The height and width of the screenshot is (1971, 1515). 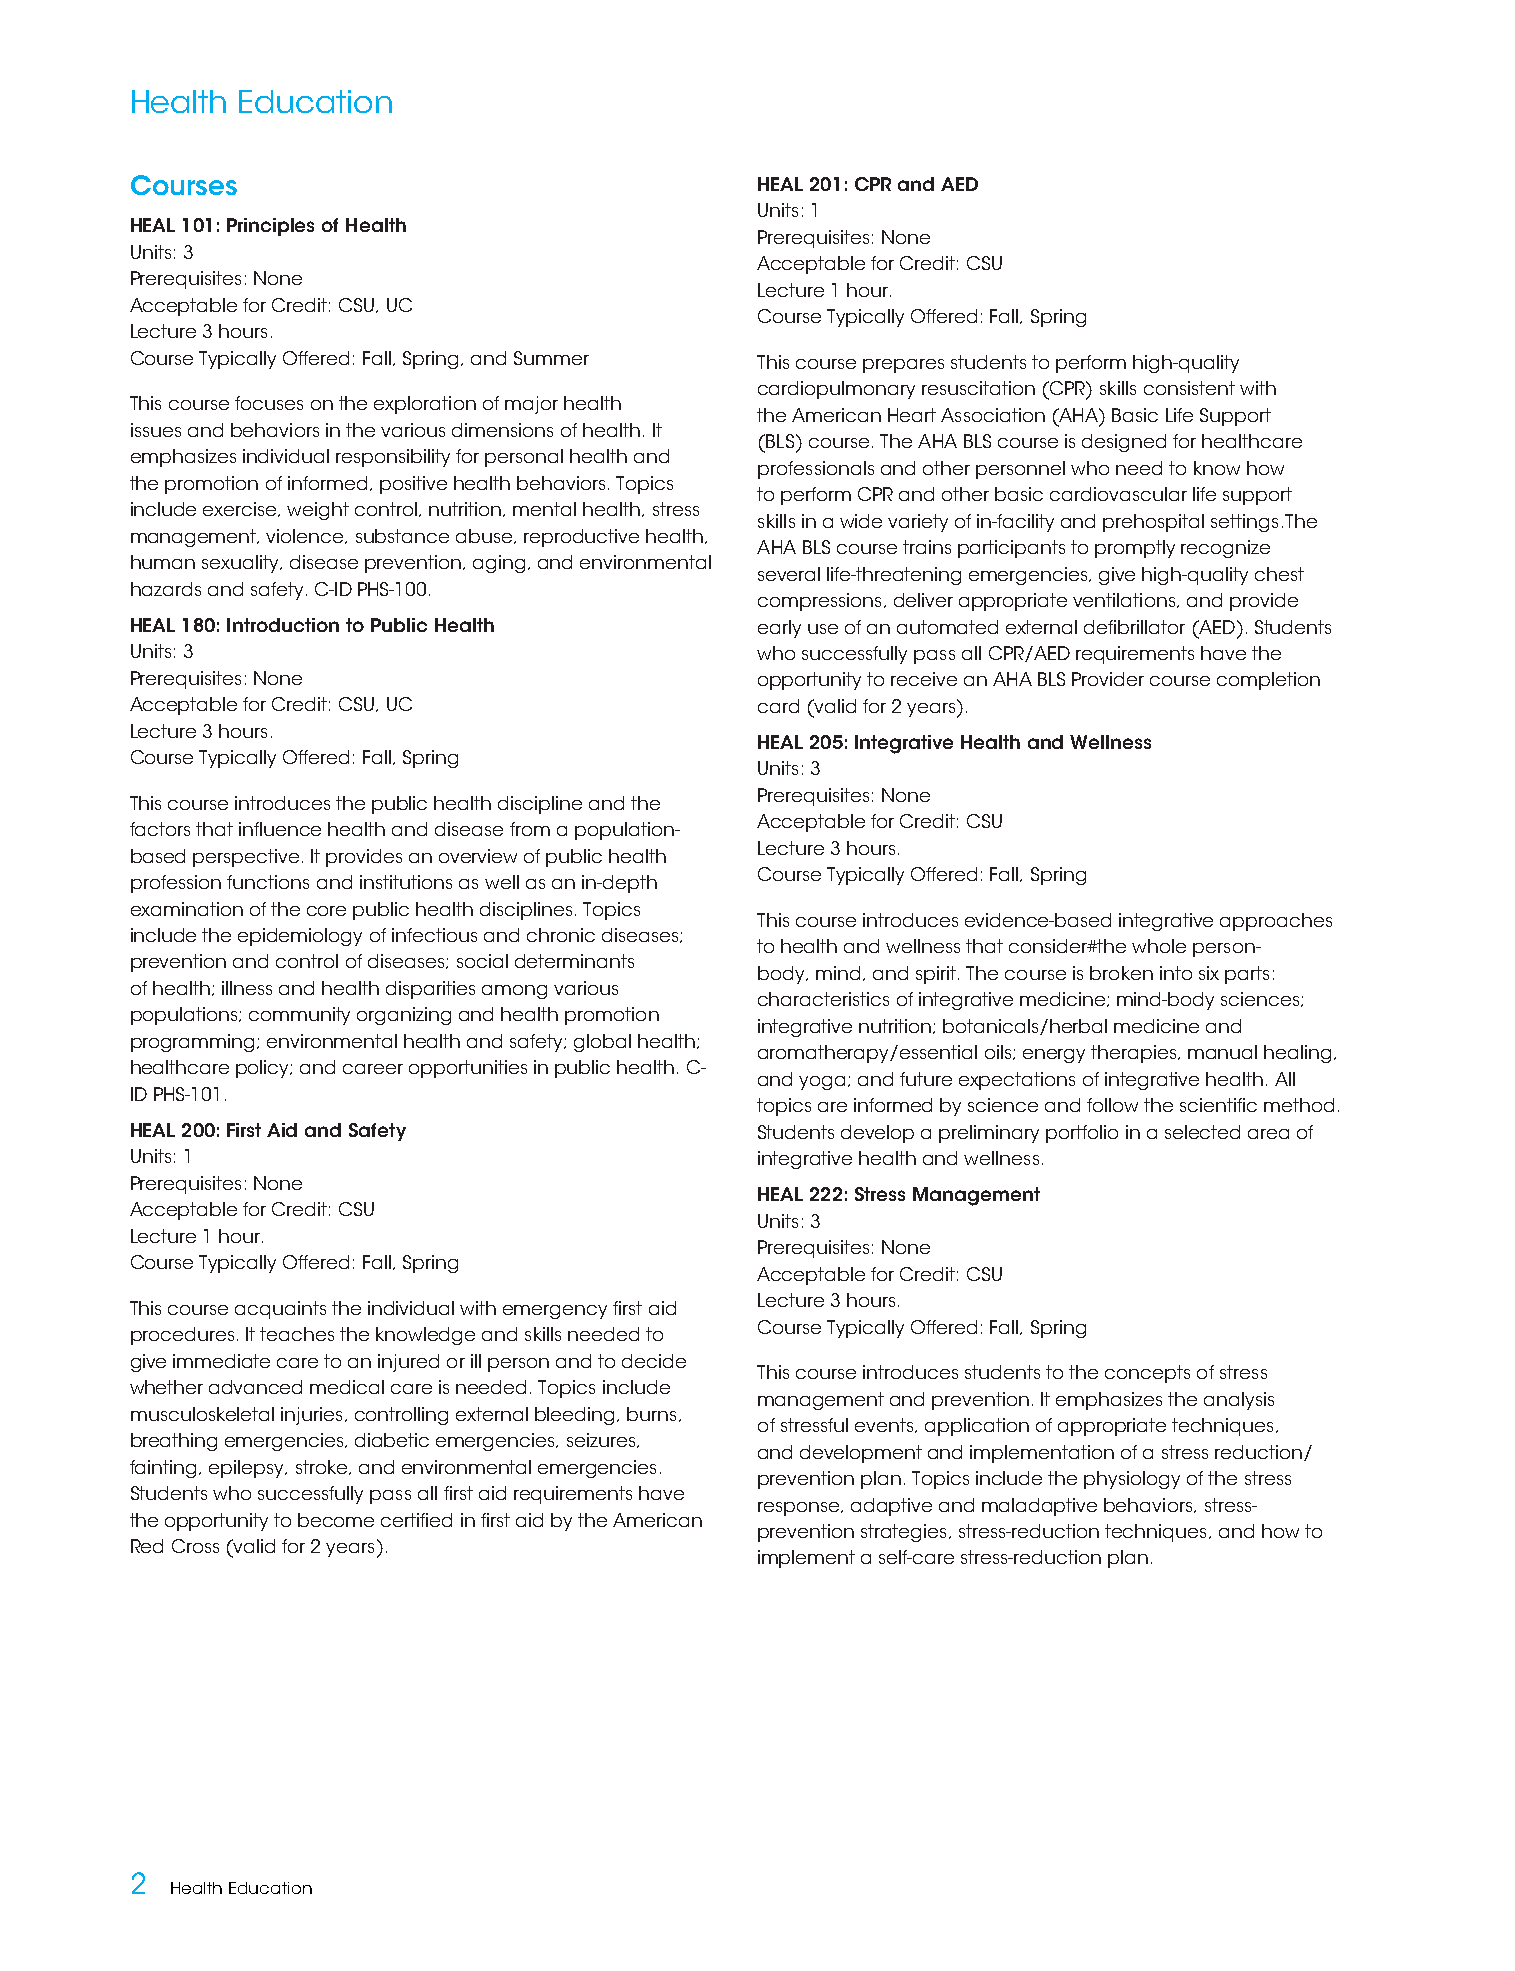 I want to click on Principles, so click(x=270, y=227).
